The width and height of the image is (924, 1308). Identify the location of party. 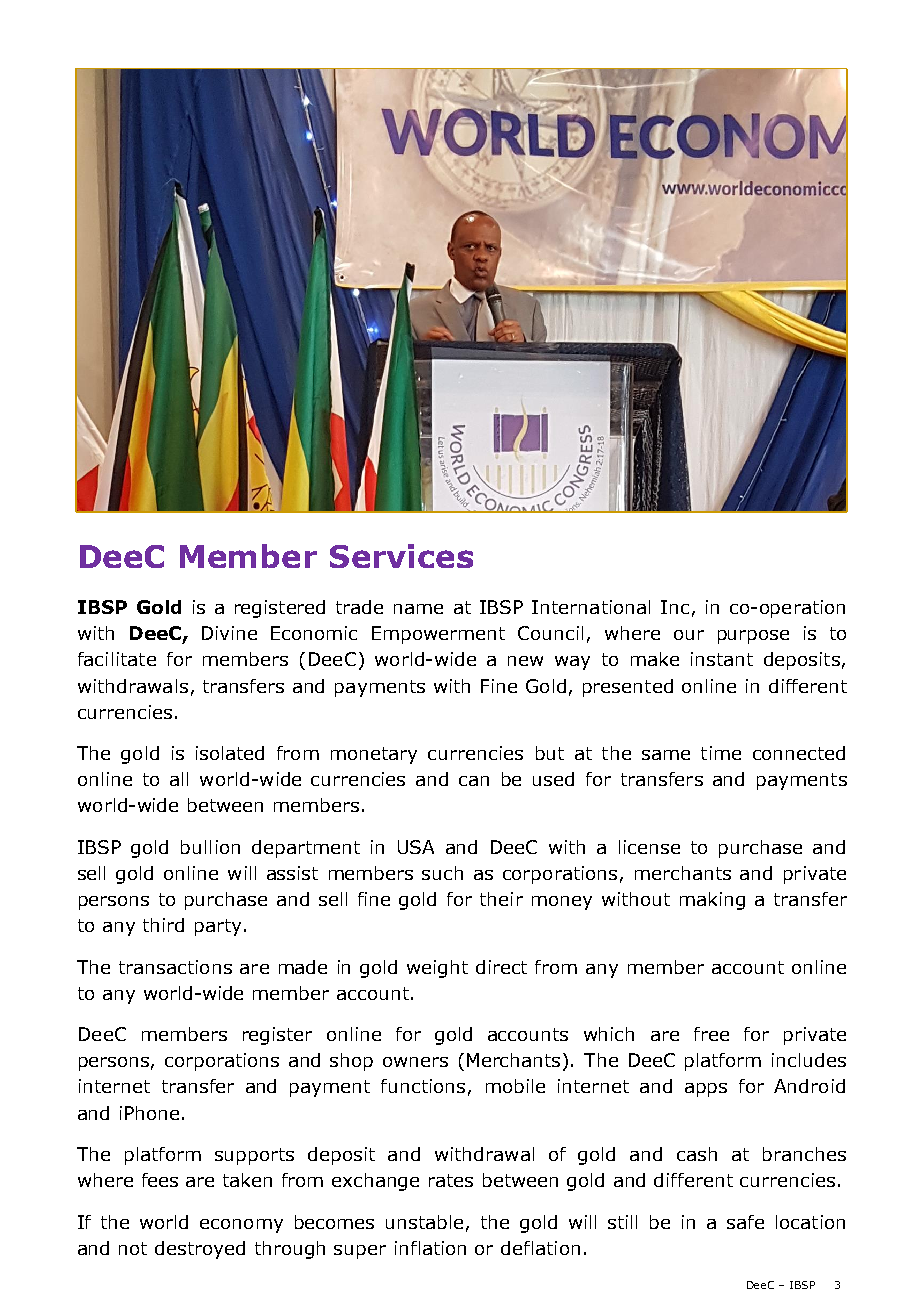
(218, 927).
